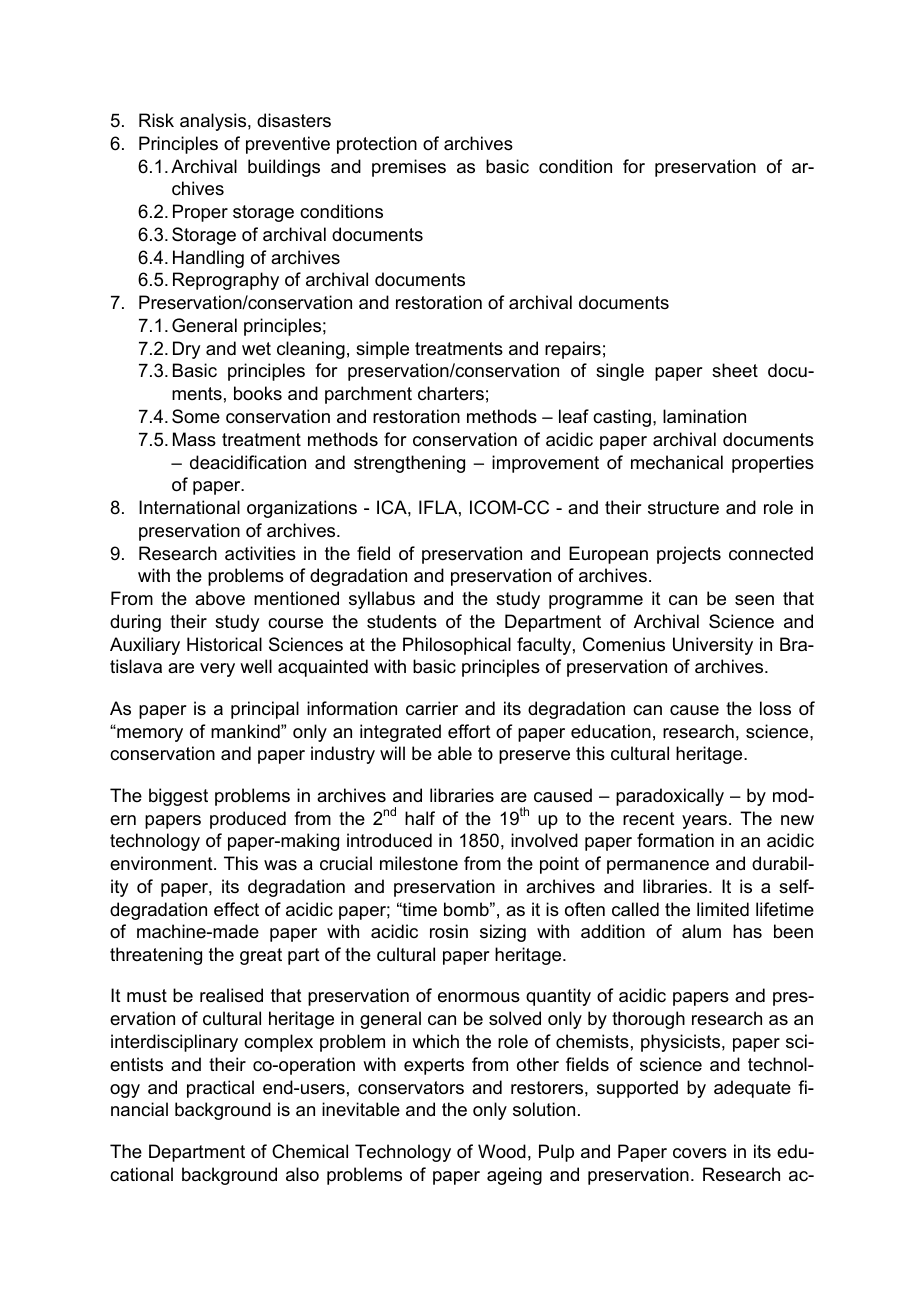  I want to click on Wood, so click(502, 1151).
